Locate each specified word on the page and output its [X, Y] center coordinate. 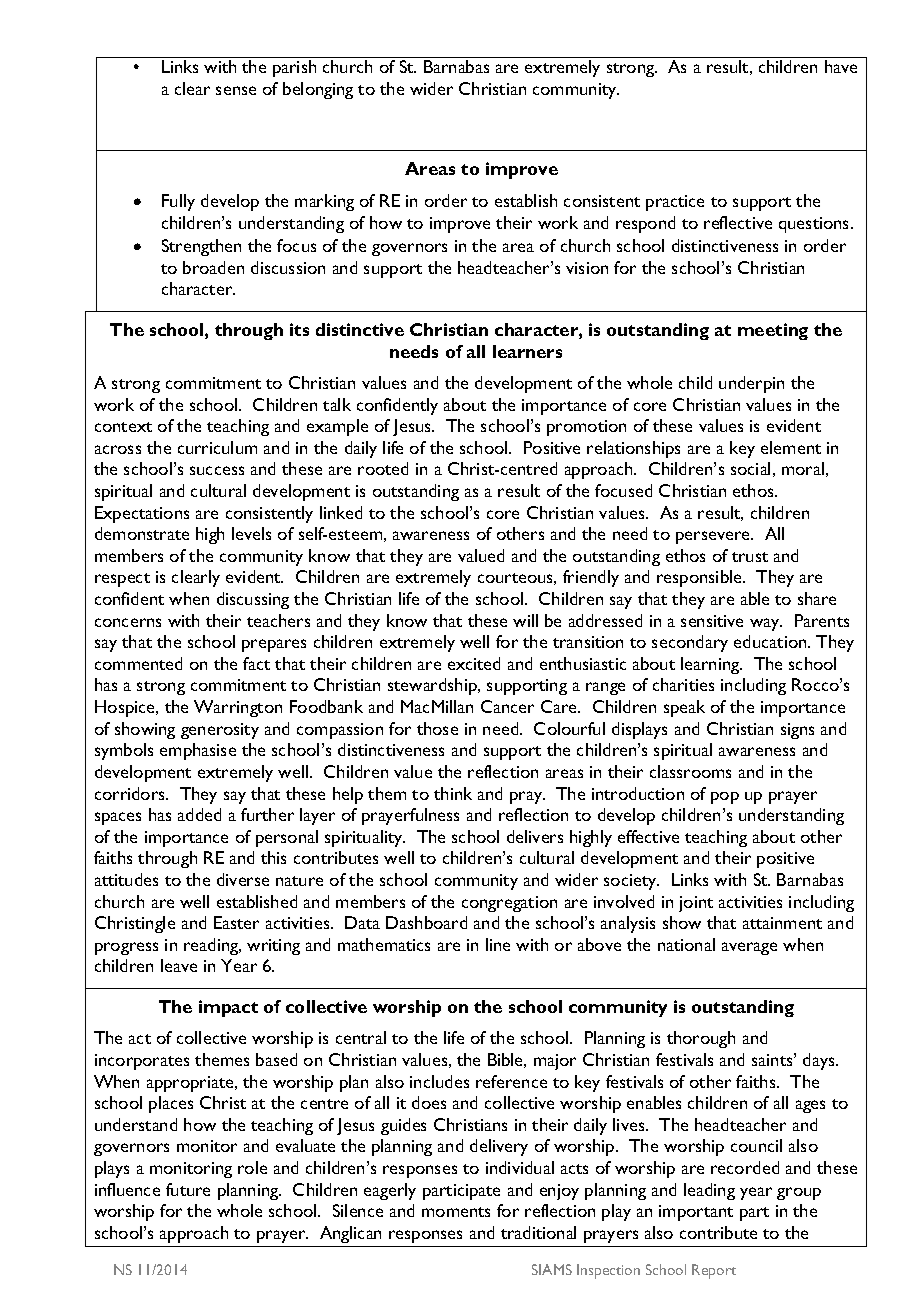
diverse [243, 879]
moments [456, 1212]
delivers [535, 836]
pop [725, 798]
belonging [318, 90]
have [841, 66]
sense [236, 90]
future [188, 1189]
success [217, 470]
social [750, 468]
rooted [383, 468]
